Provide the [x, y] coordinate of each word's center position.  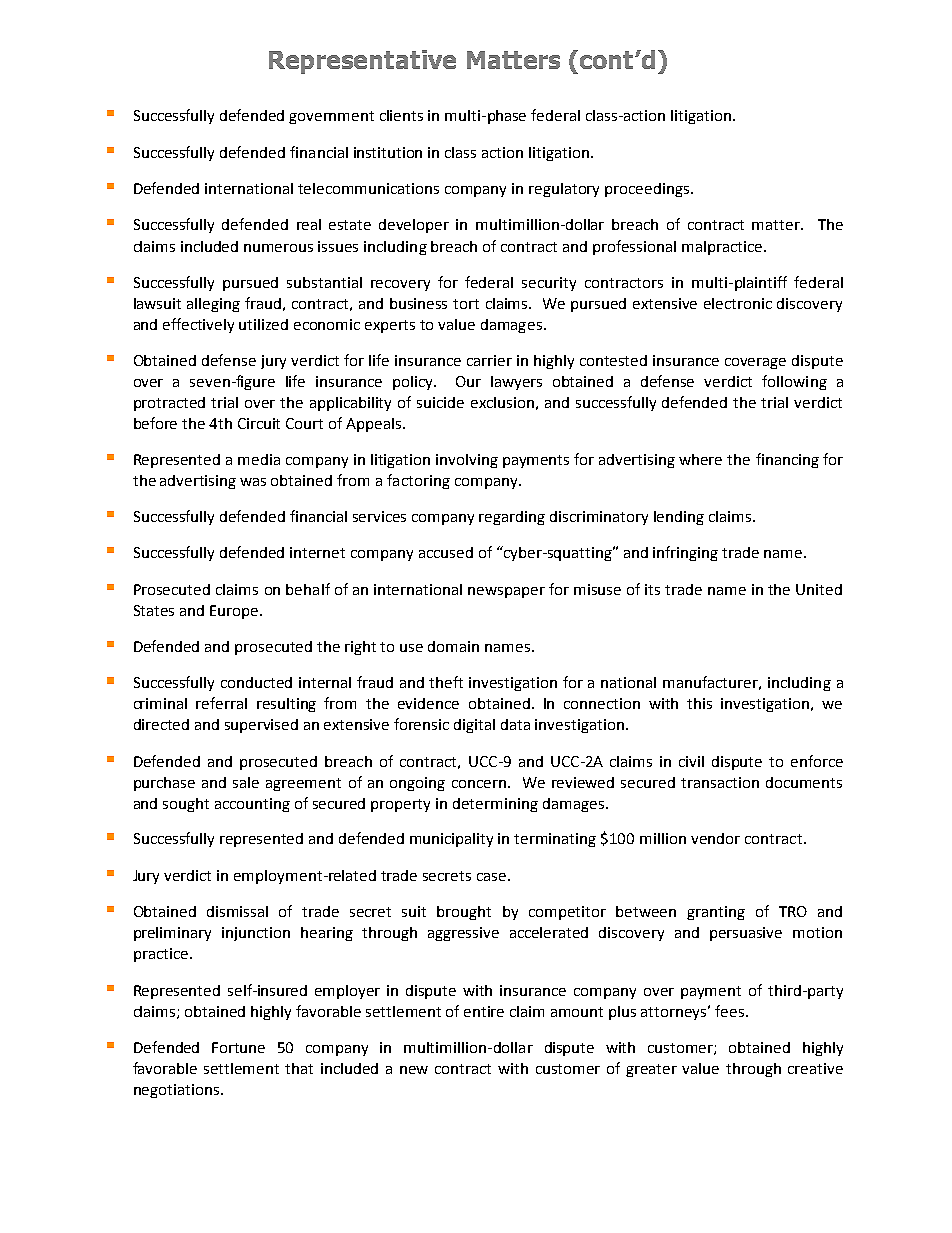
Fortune [238, 1047]
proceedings [648, 190]
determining [495, 805]
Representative [362, 62]
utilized [263, 324]
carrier [489, 360]
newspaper [506, 592]
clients [401, 115]
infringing [685, 553]
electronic [738, 303]
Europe [235, 612]
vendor [715, 838]
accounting [252, 805]
